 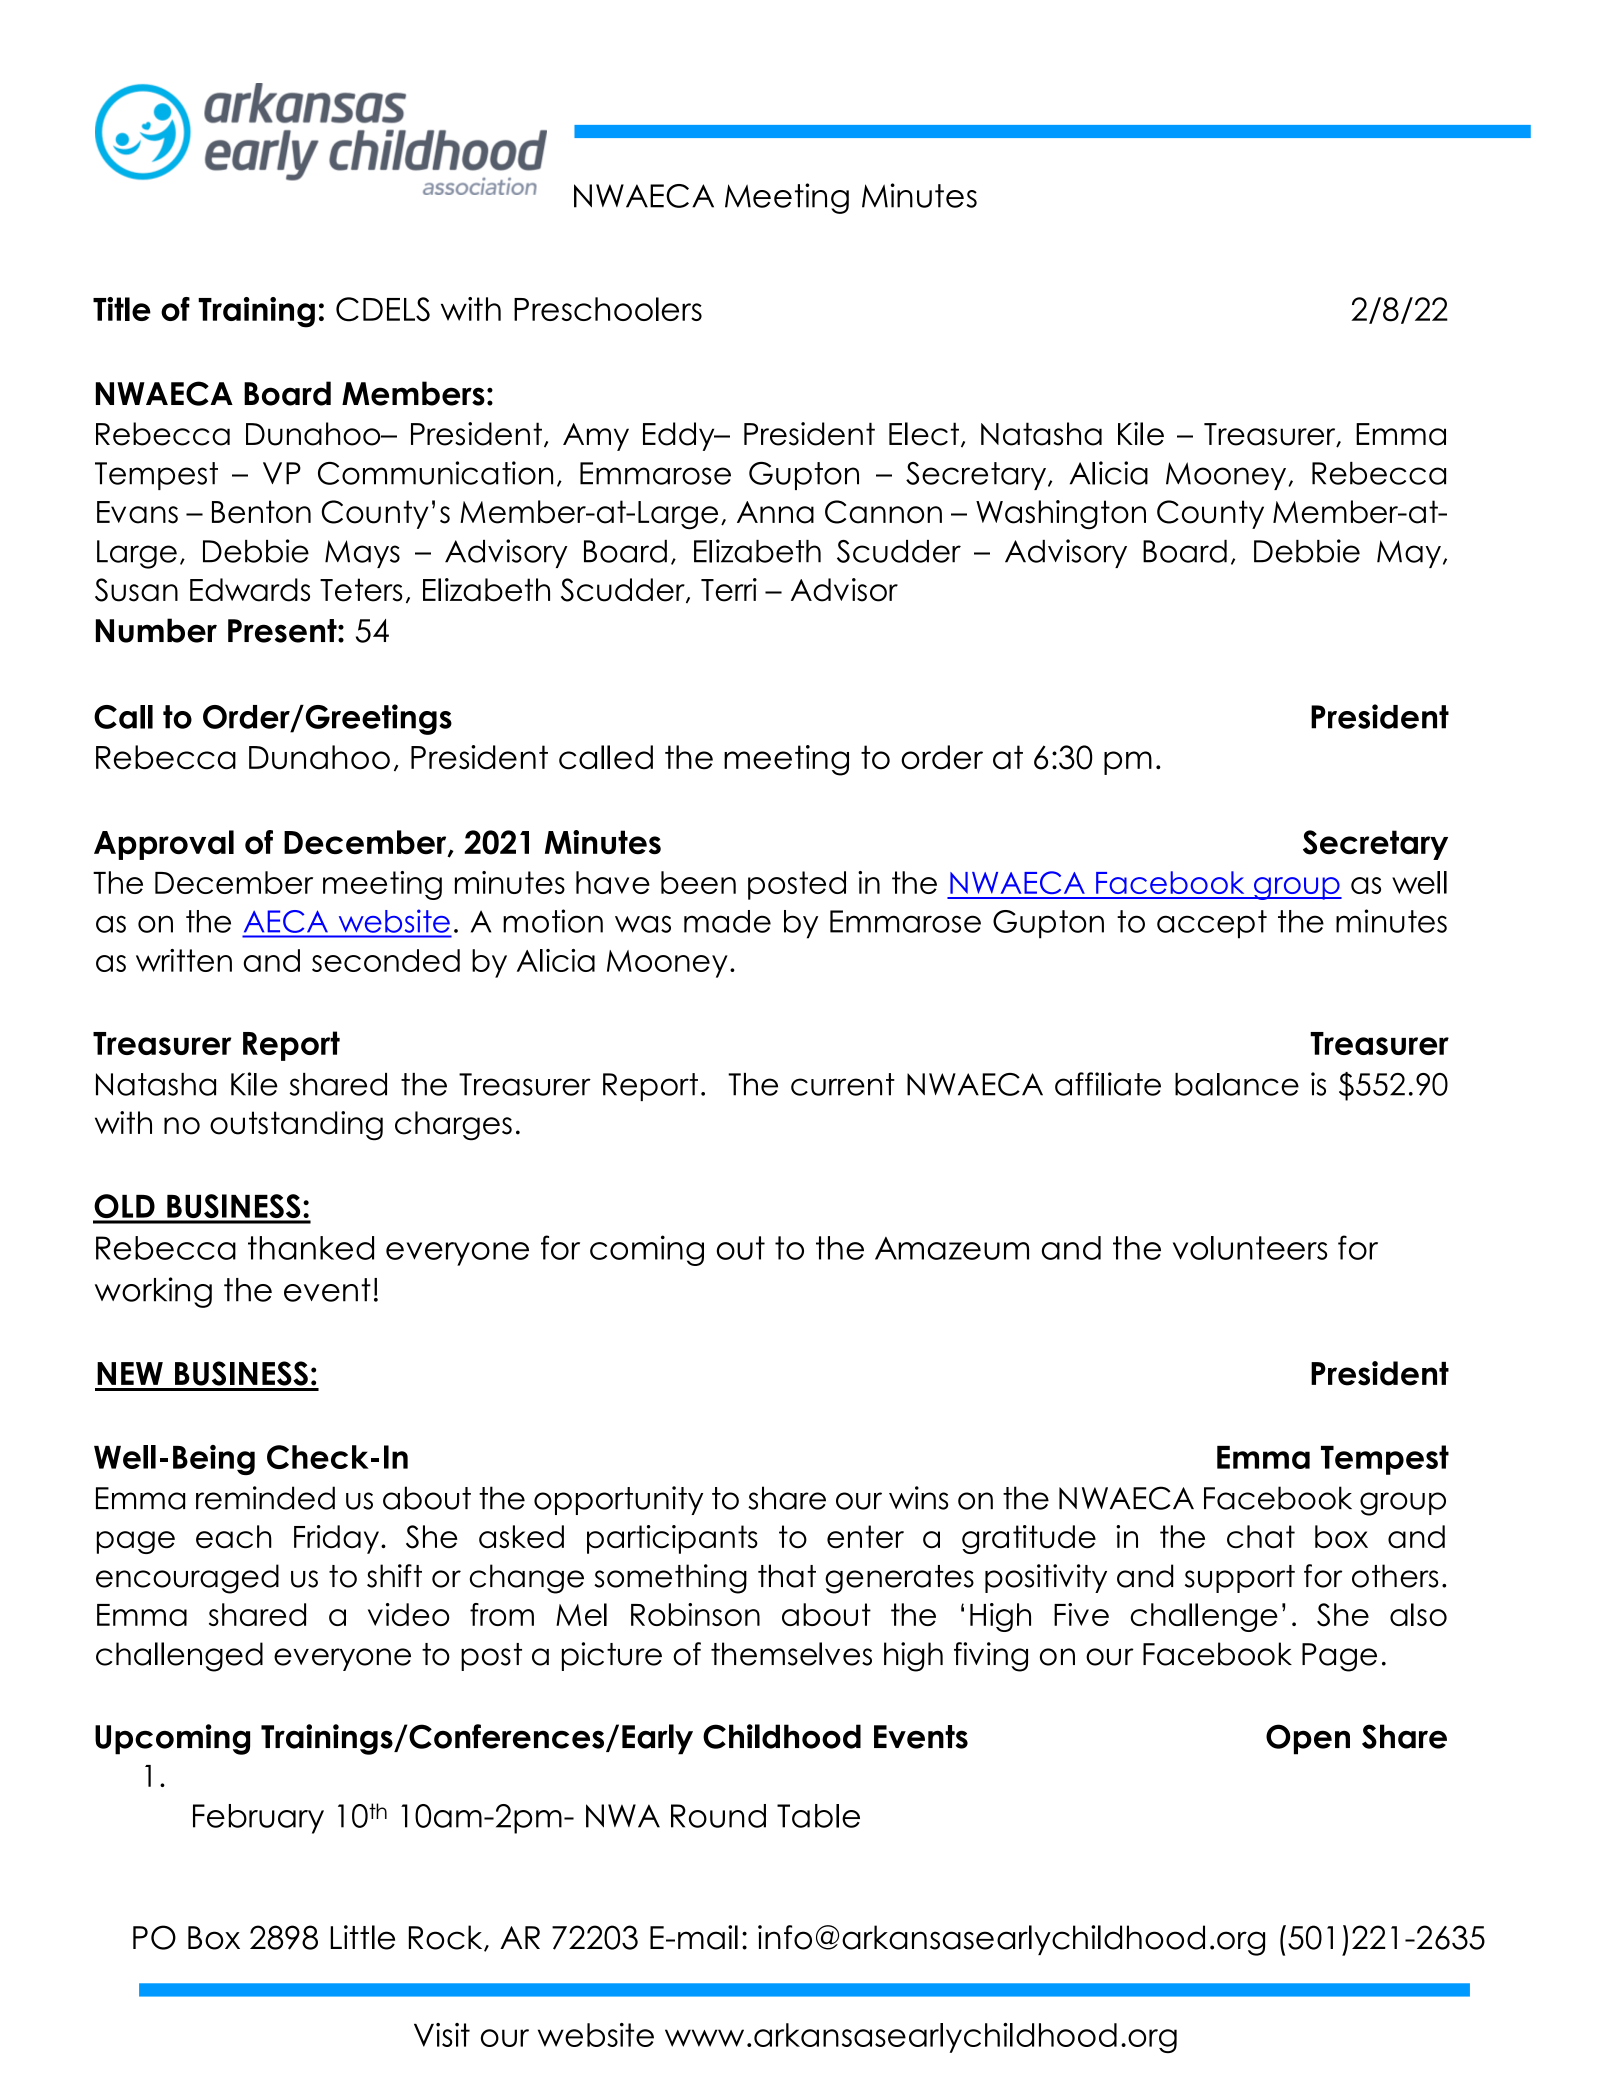 I want to click on Little, so click(x=362, y=1937).
